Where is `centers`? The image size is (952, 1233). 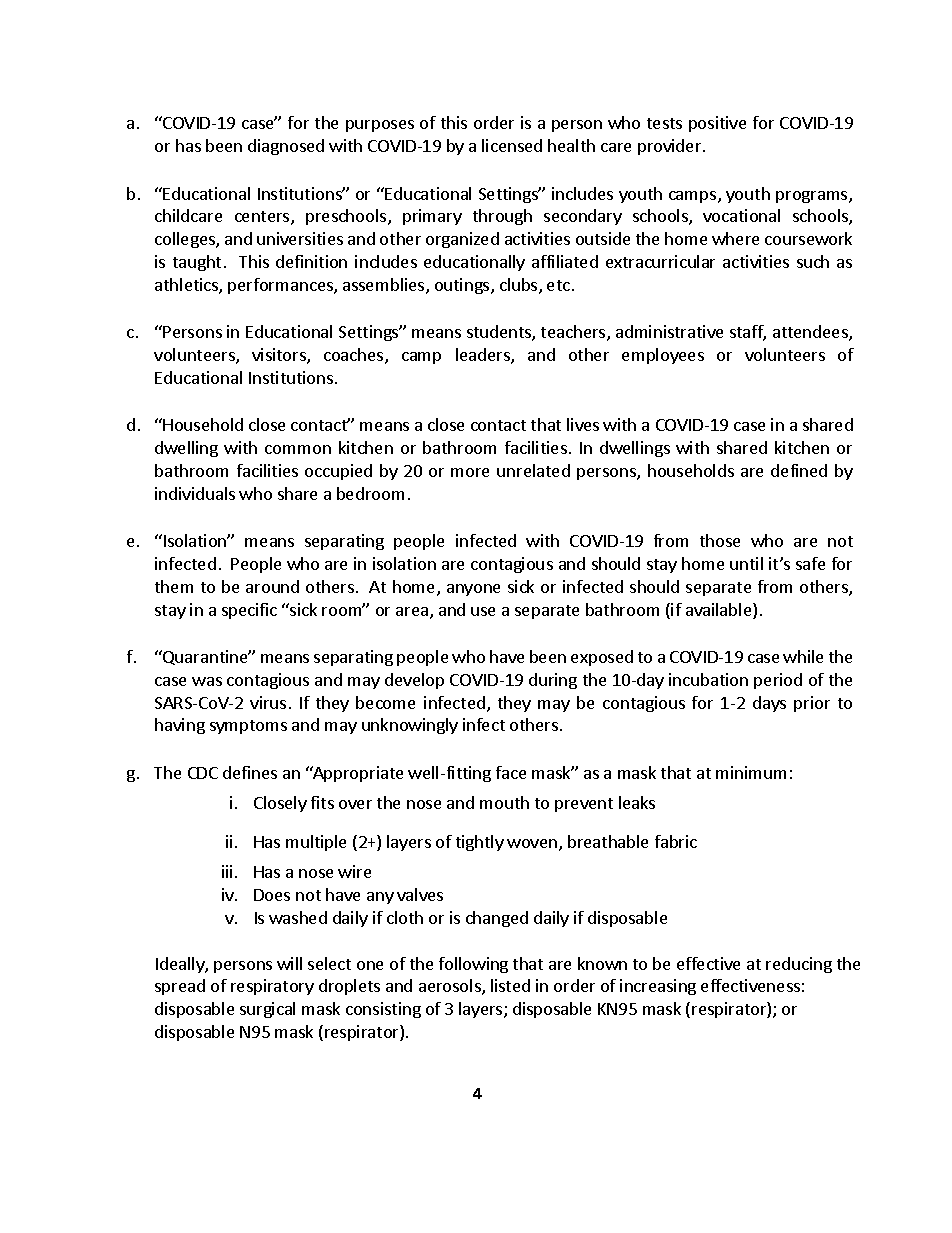 centers is located at coordinates (263, 218).
